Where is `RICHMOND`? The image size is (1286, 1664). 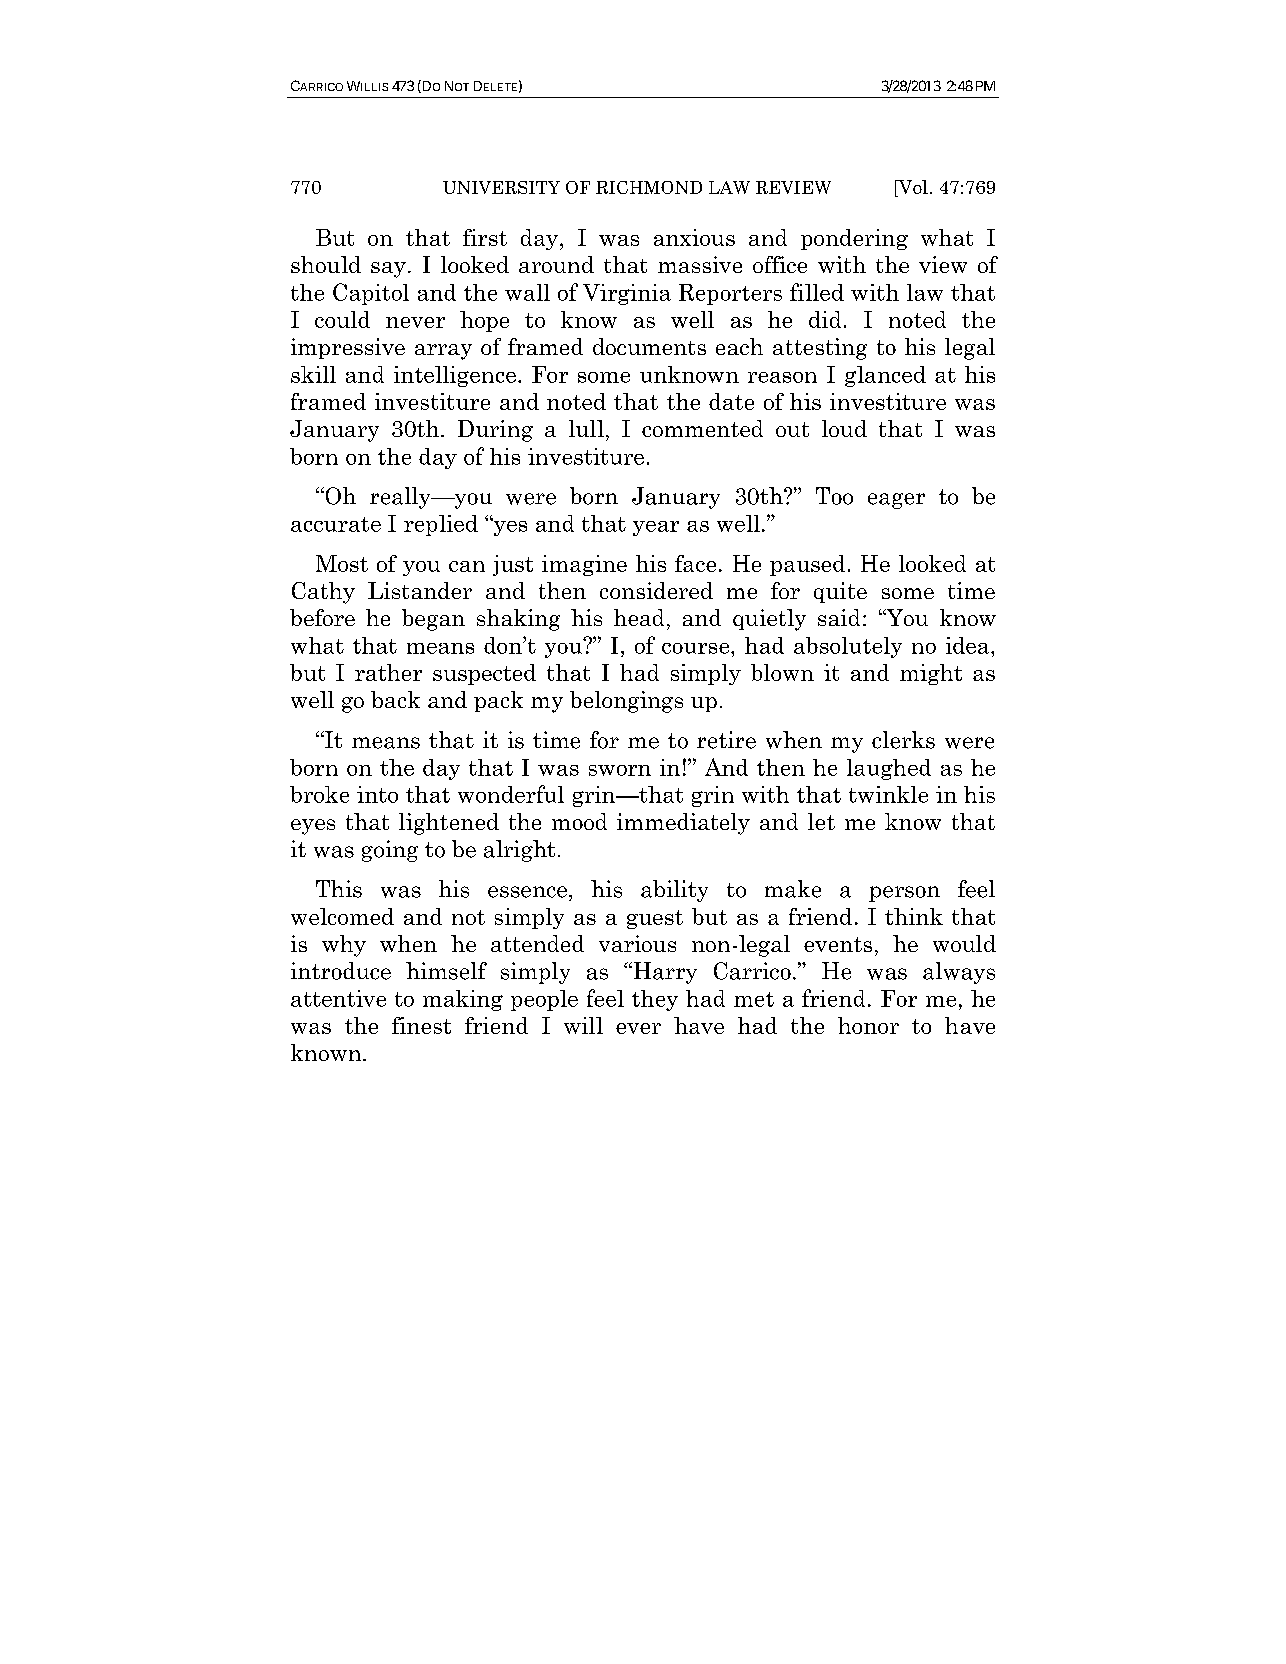 RICHMOND is located at coordinates (649, 187).
